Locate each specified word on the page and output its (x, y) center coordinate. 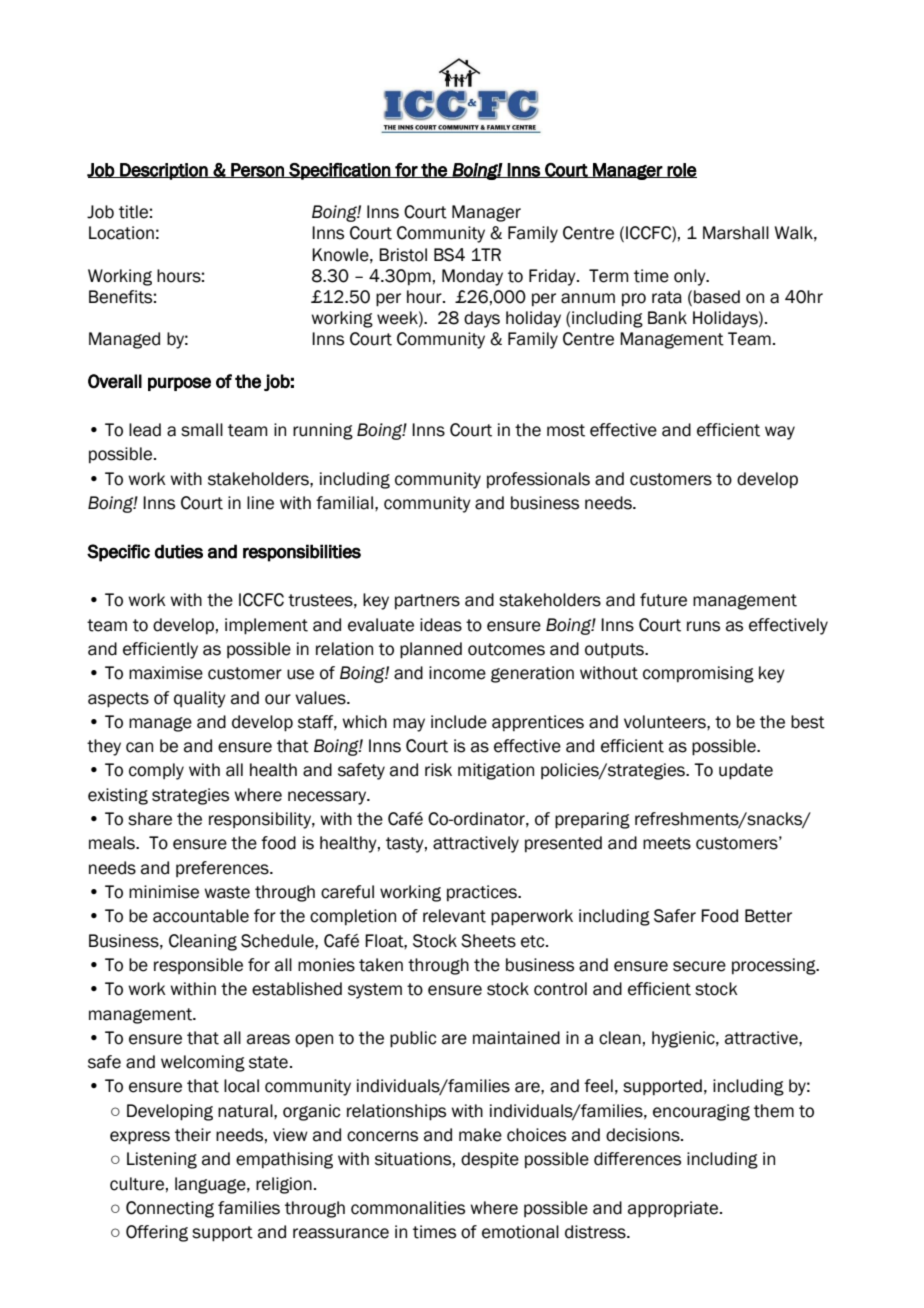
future (663, 600)
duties (179, 551)
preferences (223, 869)
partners (427, 602)
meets (667, 843)
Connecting (170, 1209)
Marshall (736, 233)
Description (164, 171)
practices (483, 893)
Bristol (403, 255)
